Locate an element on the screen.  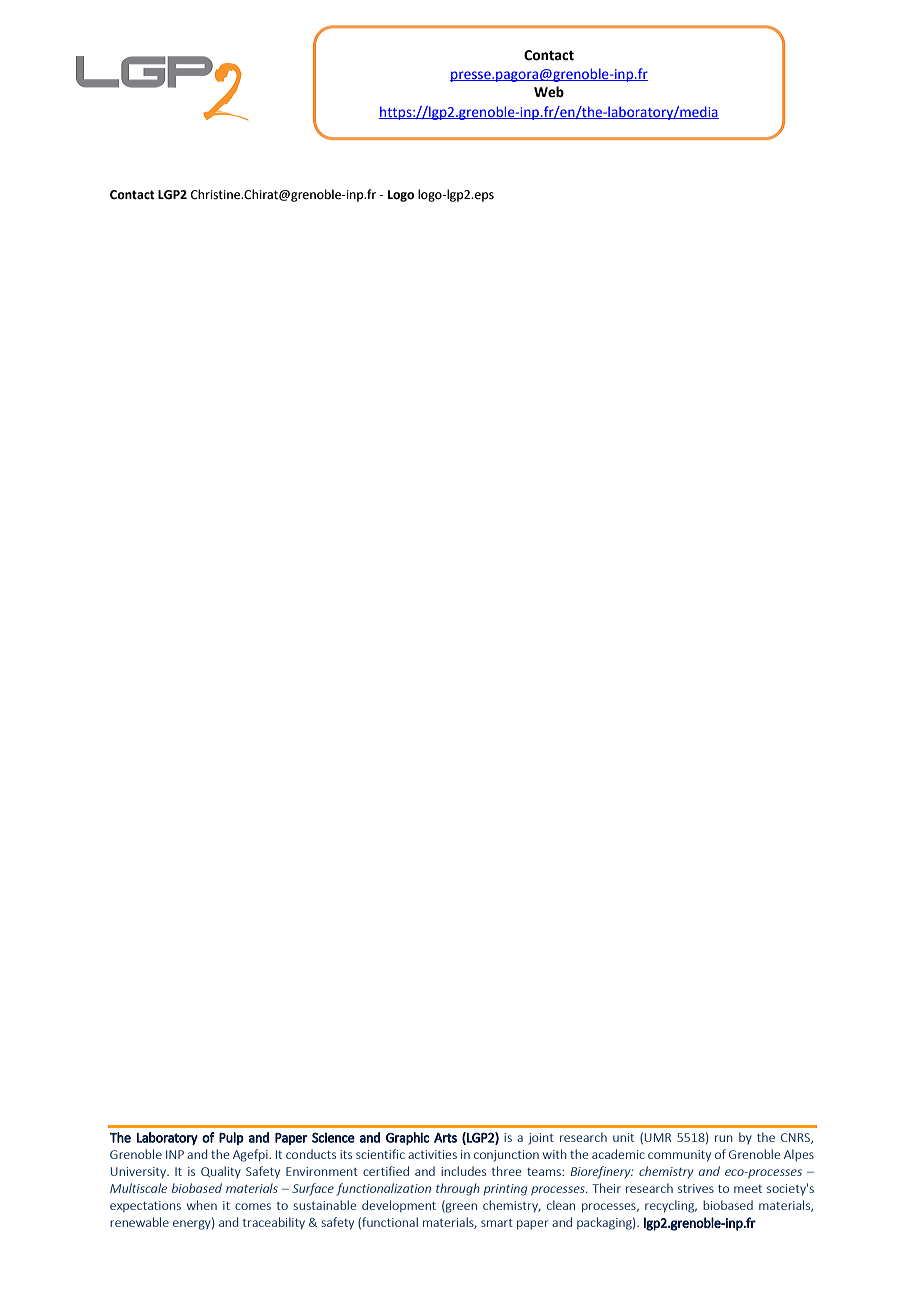
Arts is located at coordinates (445, 1138).
